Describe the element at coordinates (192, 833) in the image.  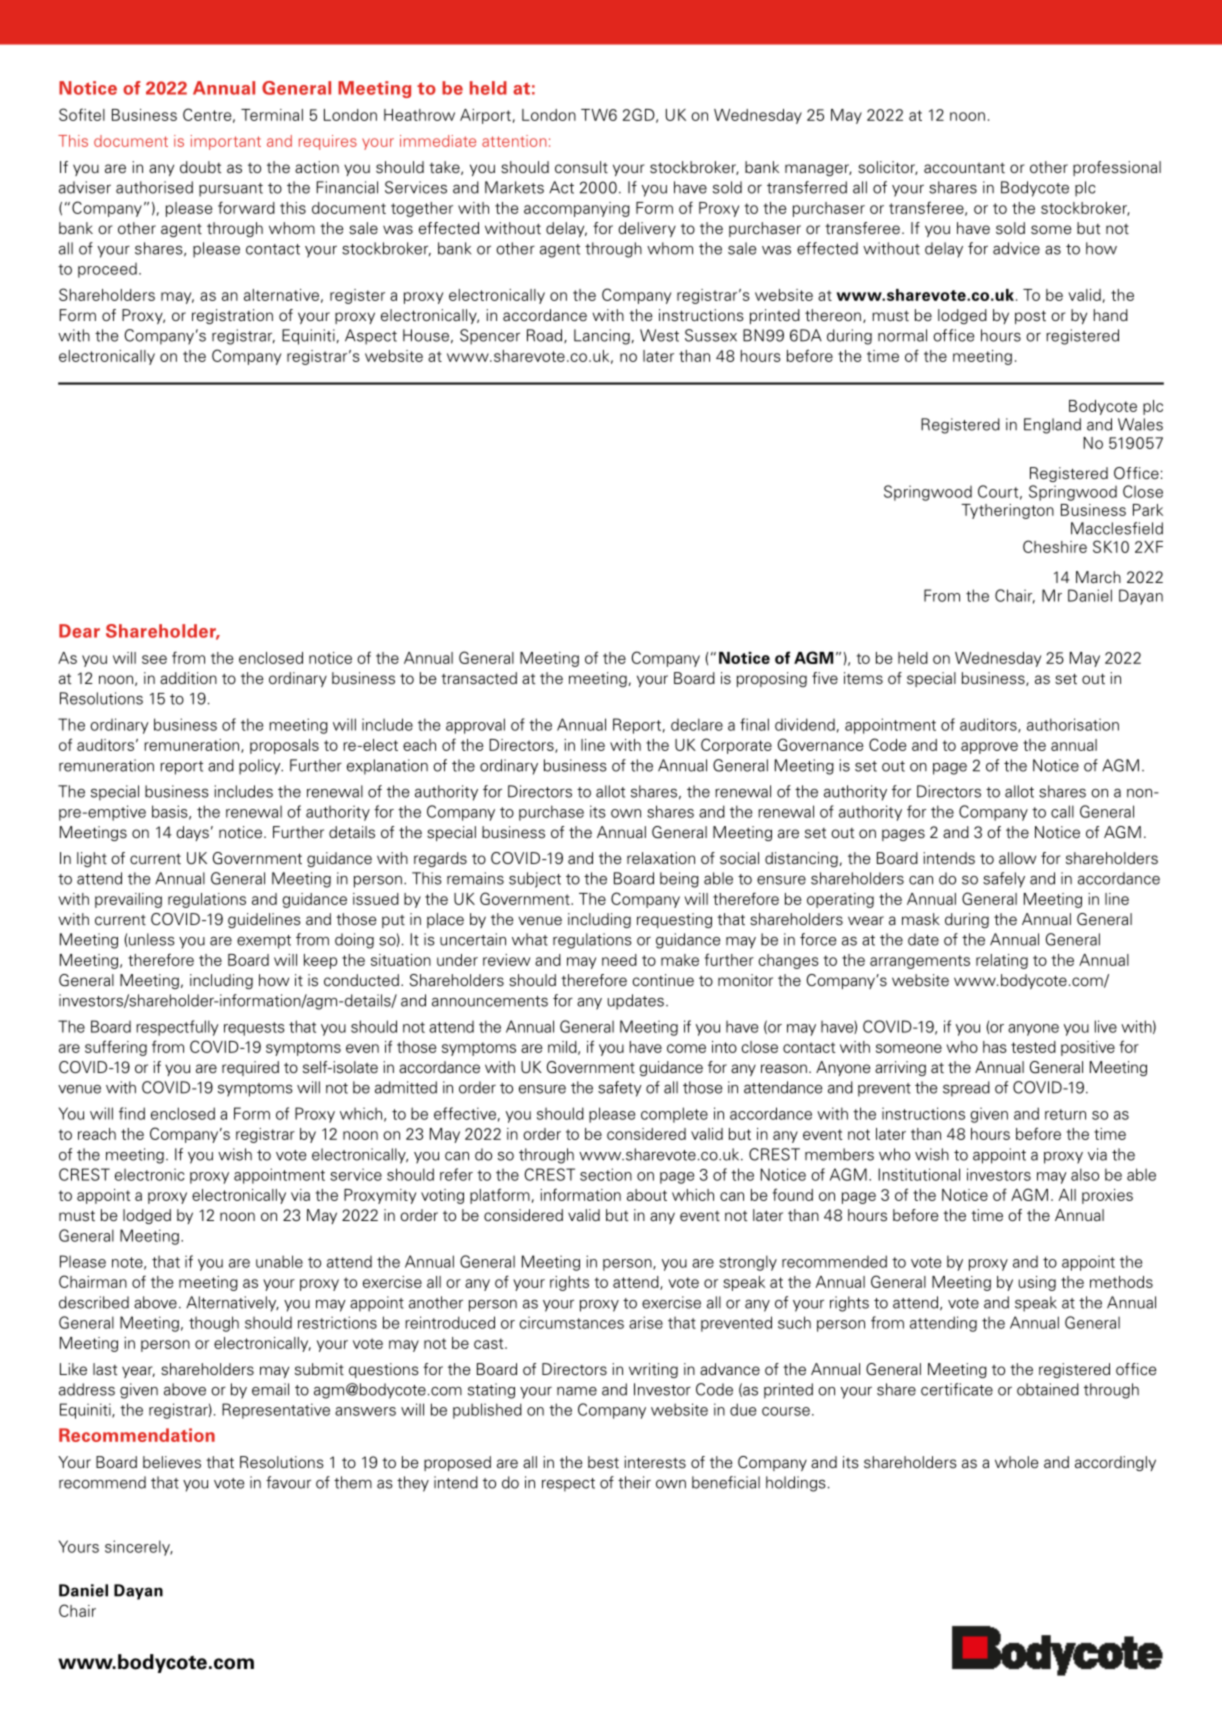
I see `days` at that location.
